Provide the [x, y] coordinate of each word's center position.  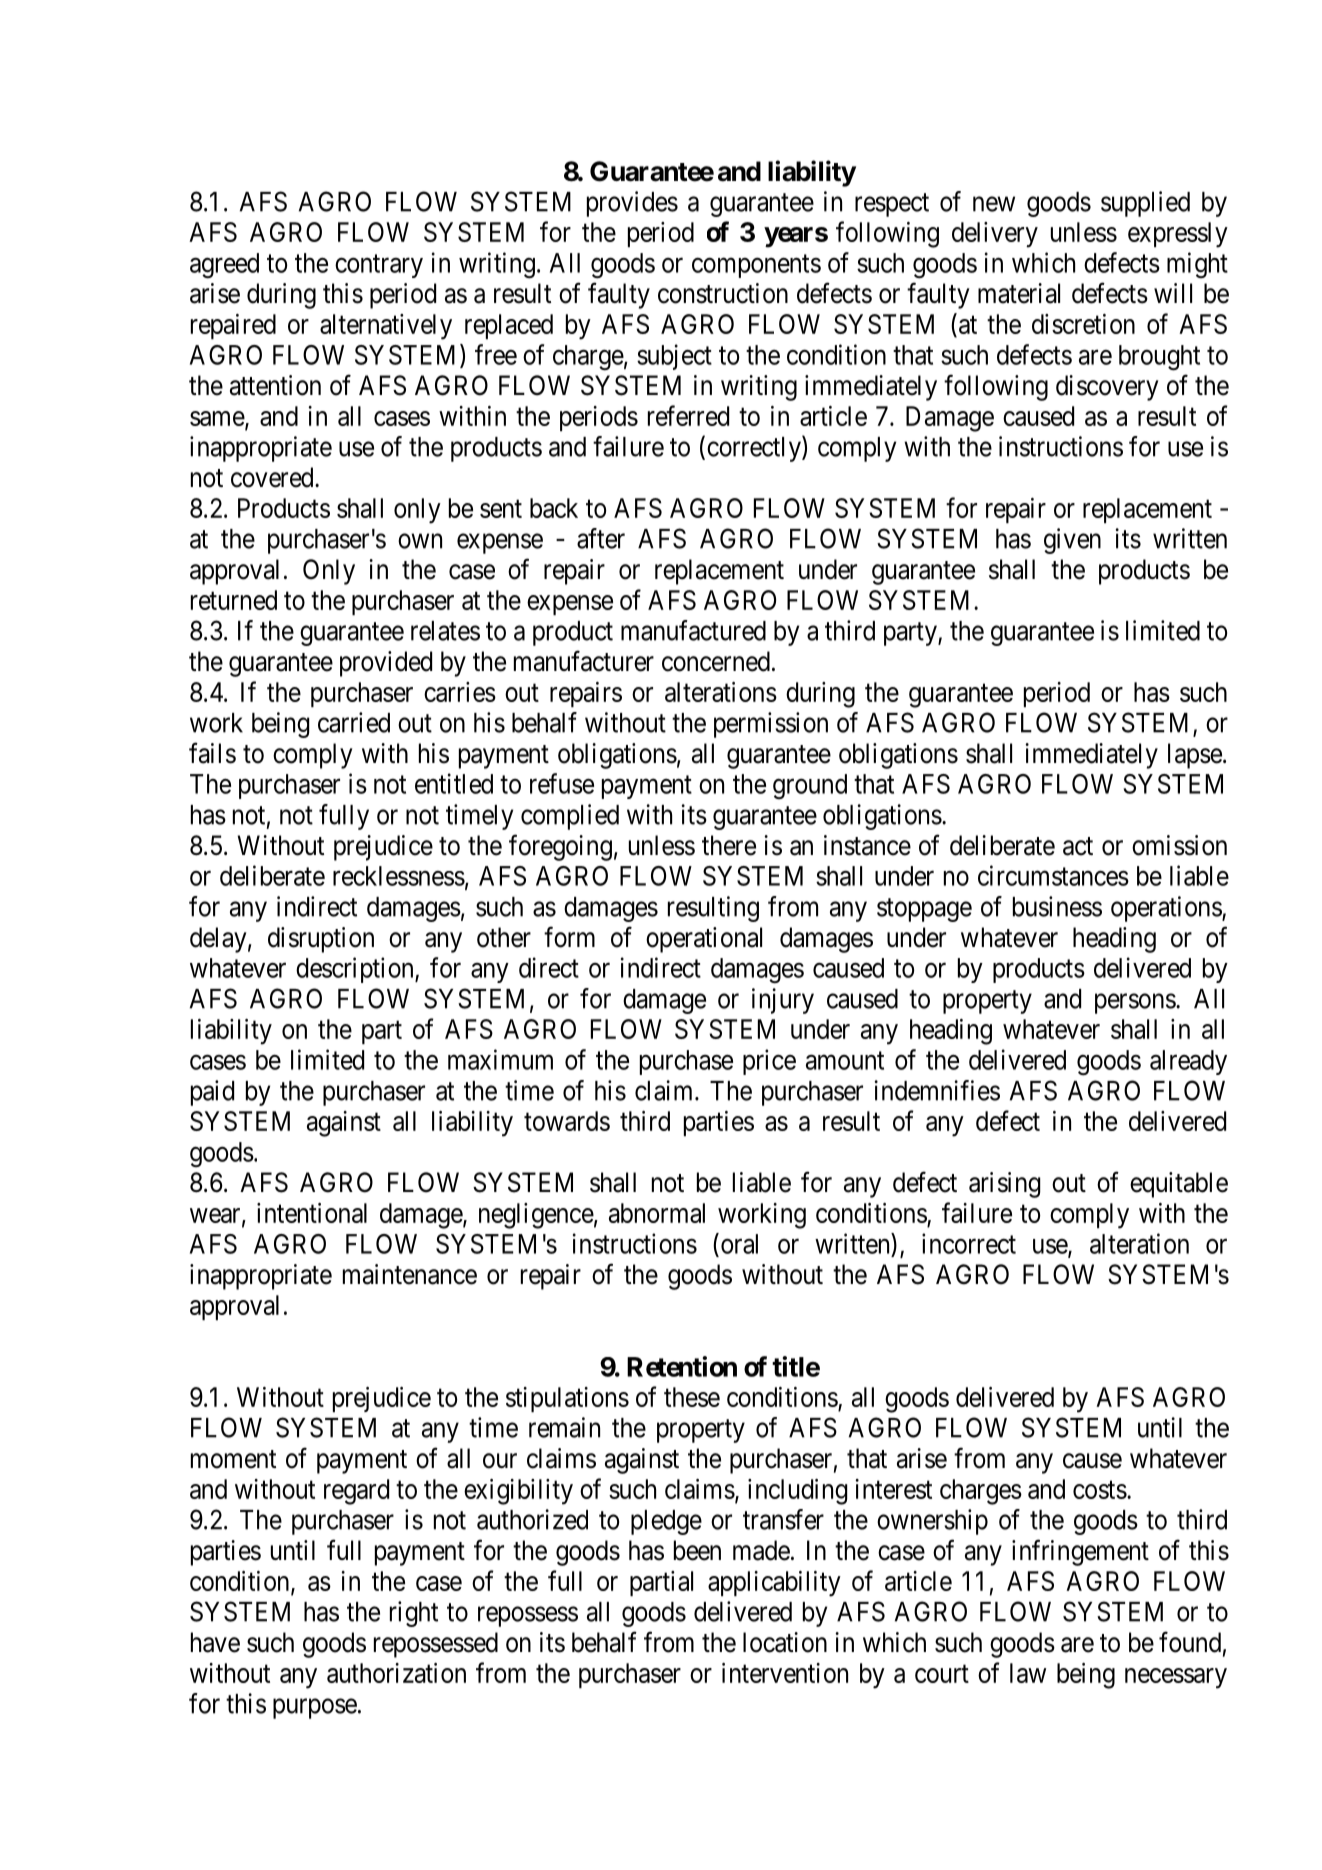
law [1028, 1673]
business [1057, 906]
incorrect [969, 1243]
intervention [785, 1673]
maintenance [410, 1274]
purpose [315, 1709]
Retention [682, 1366]
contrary [379, 266]
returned [234, 600]
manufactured [693, 630]
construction [723, 293]
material [1019, 293]
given [1072, 541]
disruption [321, 940]
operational [704, 940]
